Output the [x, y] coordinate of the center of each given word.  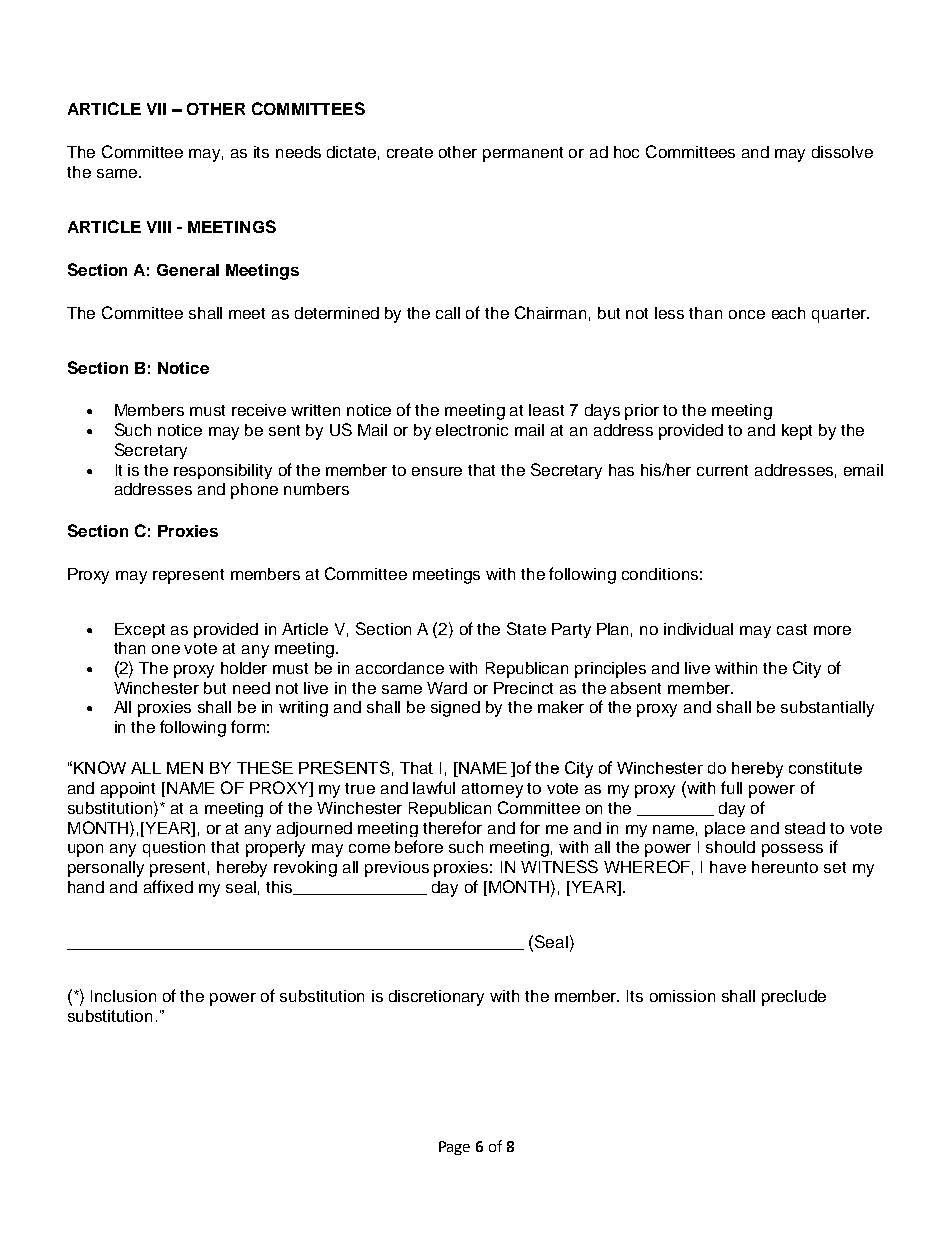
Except [140, 630]
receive [259, 410]
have [728, 867]
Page [454, 1148]
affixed [168, 886]
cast [792, 629]
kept [797, 432]
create [410, 152]
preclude [794, 998]
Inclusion [123, 996]
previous [397, 869]
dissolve [842, 152]
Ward [447, 688]
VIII [159, 227]
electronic [472, 430]
